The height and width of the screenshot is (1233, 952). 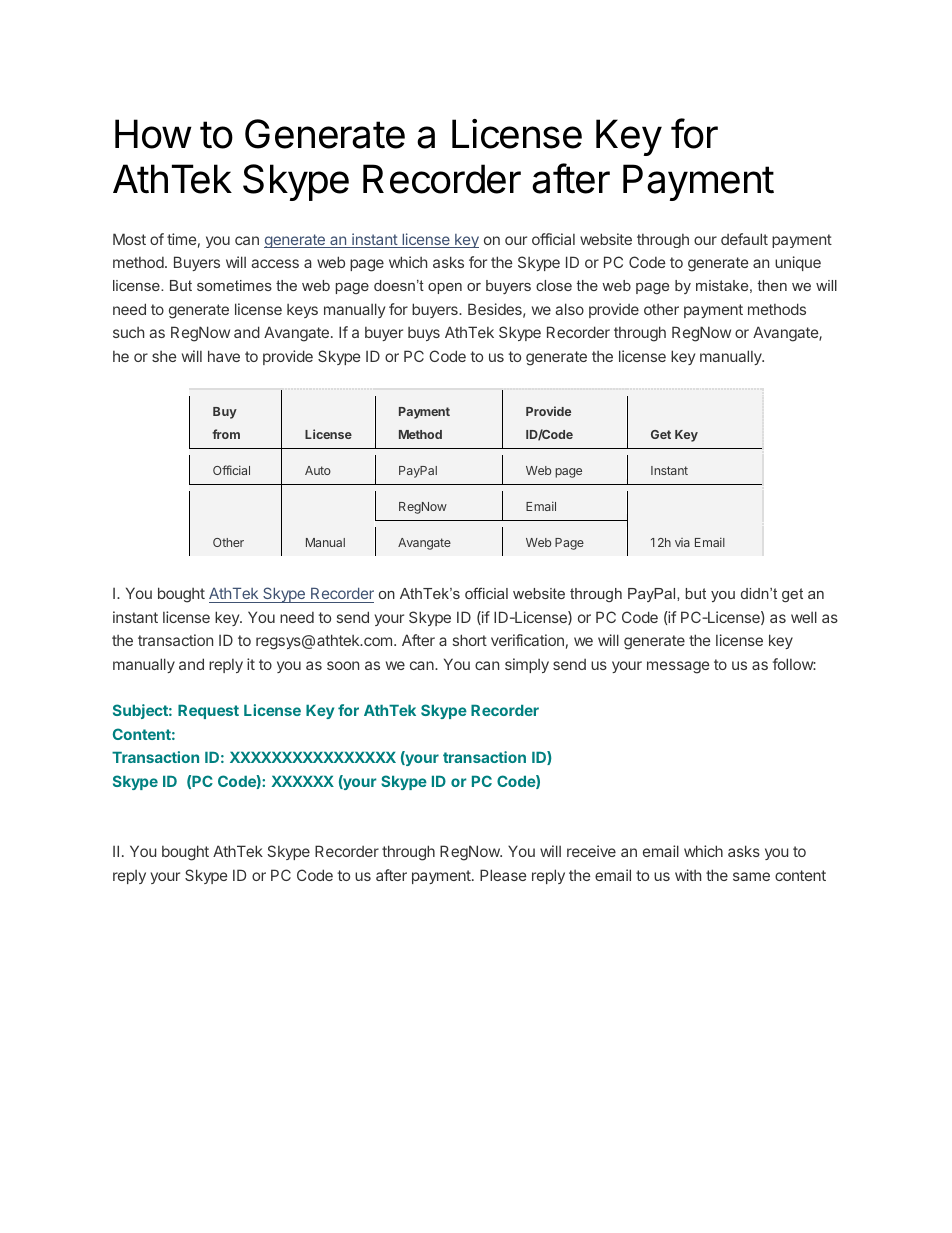 What do you see at coordinates (744, 239) in the screenshot?
I see `default` at bounding box center [744, 239].
